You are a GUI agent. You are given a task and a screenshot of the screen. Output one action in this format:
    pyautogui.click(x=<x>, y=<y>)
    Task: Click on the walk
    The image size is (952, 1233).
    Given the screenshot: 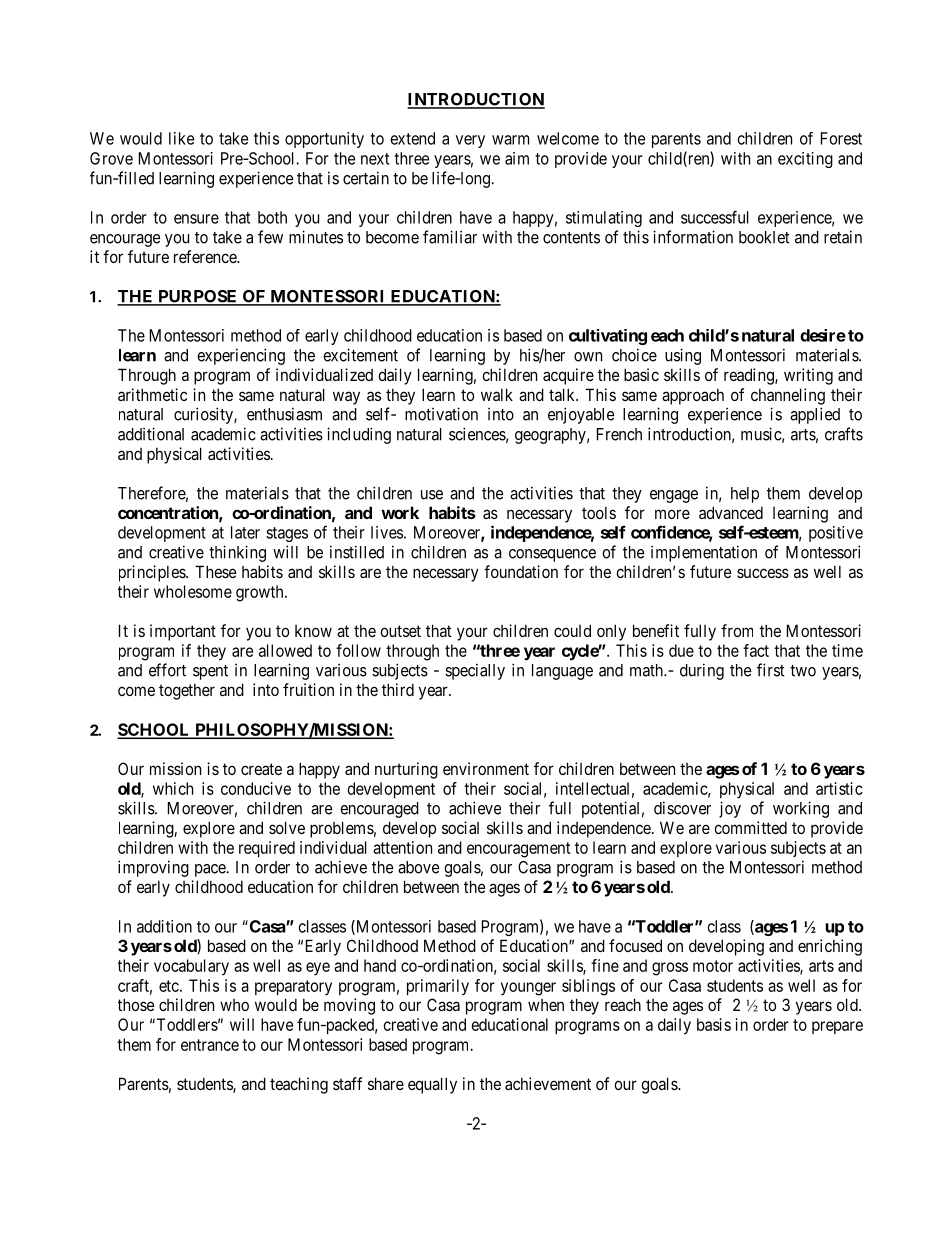 What is the action you would take?
    pyautogui.click(x=497, y=394)
